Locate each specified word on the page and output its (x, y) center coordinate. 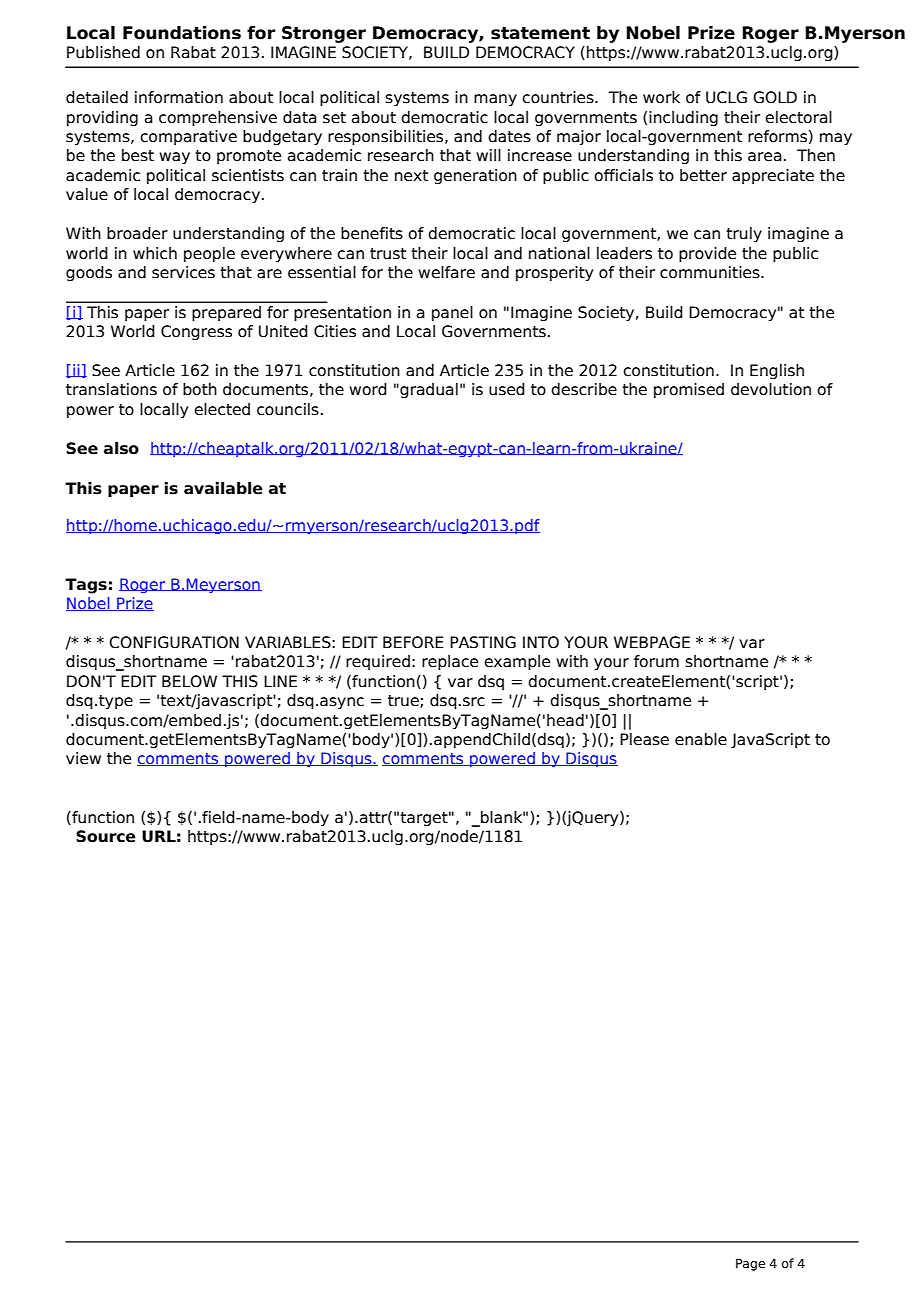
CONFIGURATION (174, 642)
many (495, 100)
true (404, 701)
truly (744, 234)
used (507, 389)
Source (106, 836)
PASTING (483, 642)
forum (656, 661)
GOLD (775, 97)
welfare (446, 272)
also (121, 448)
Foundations (182, 33)
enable (701, 739)
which (155, 253)
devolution (771, 389)
